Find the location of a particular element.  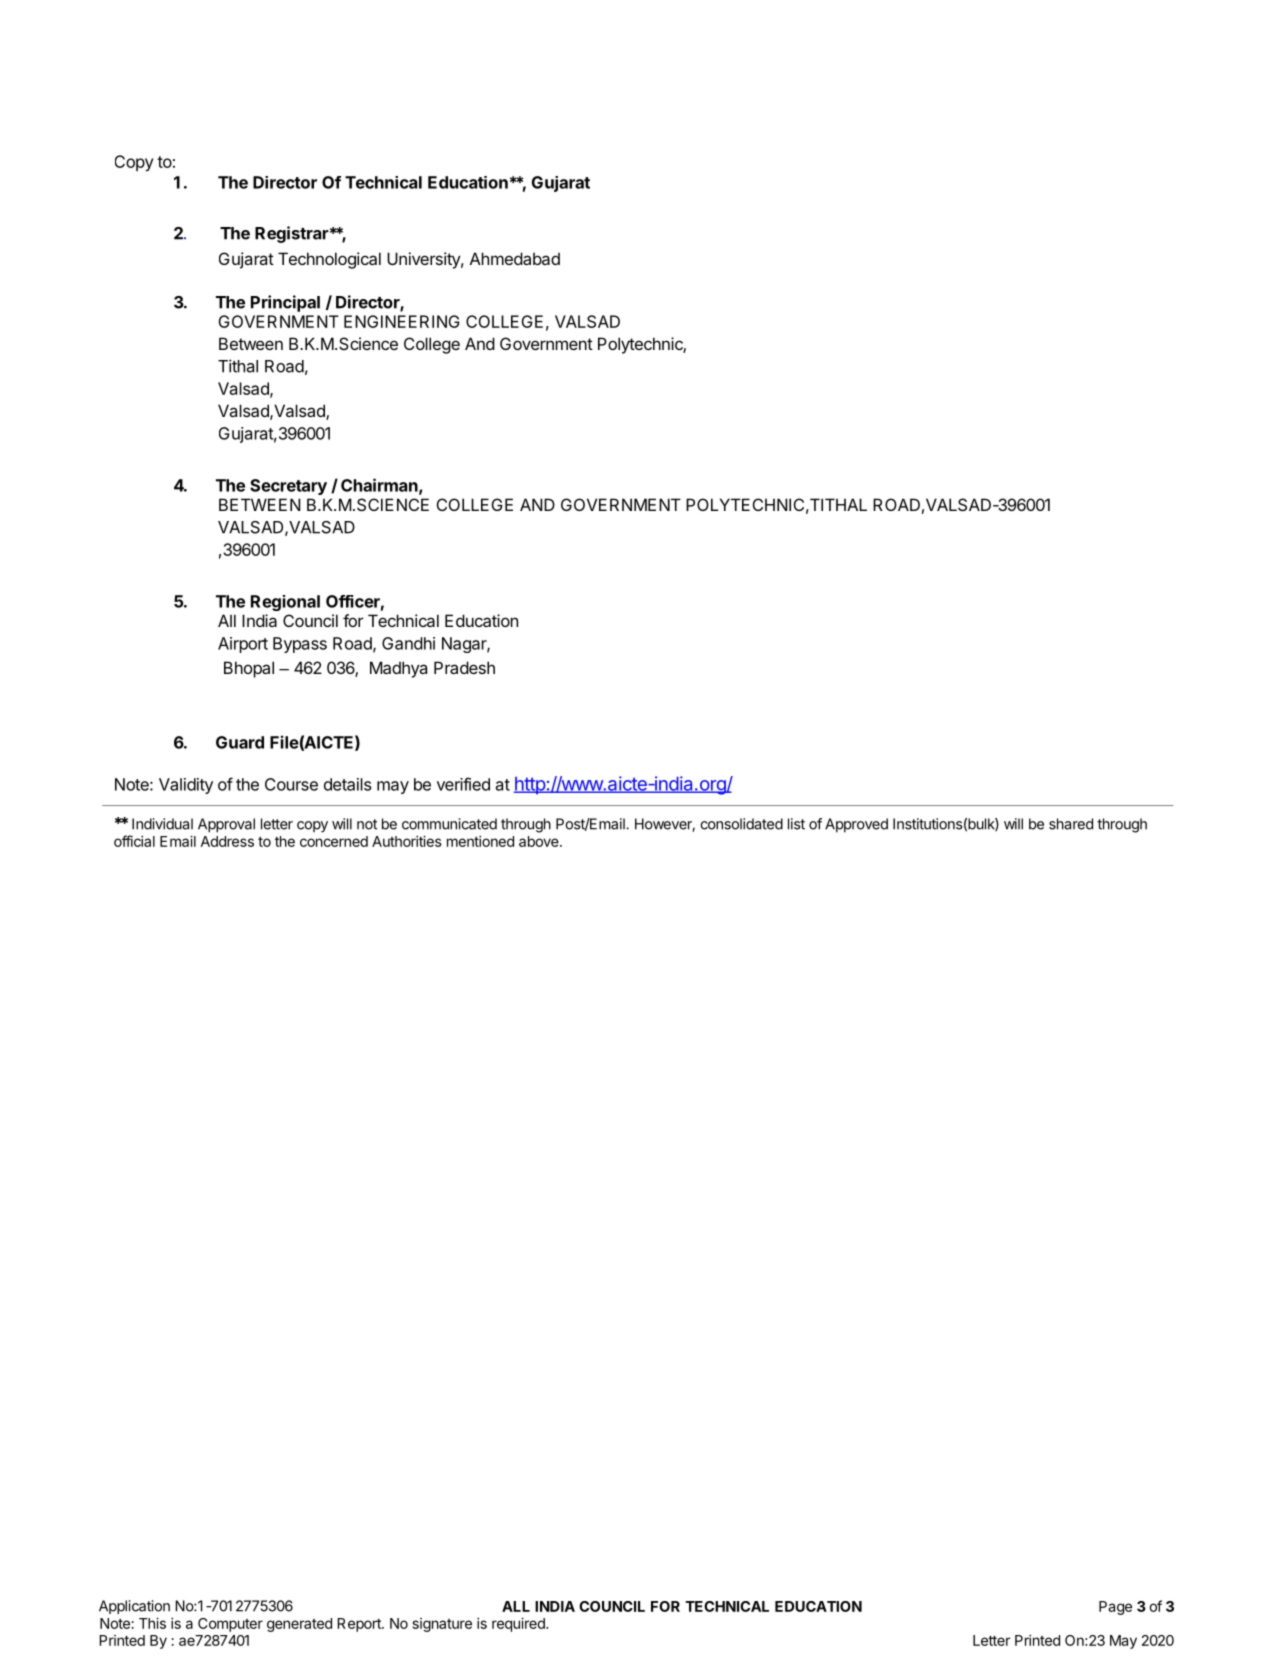

Report is located at coordinates (360, 1625).
